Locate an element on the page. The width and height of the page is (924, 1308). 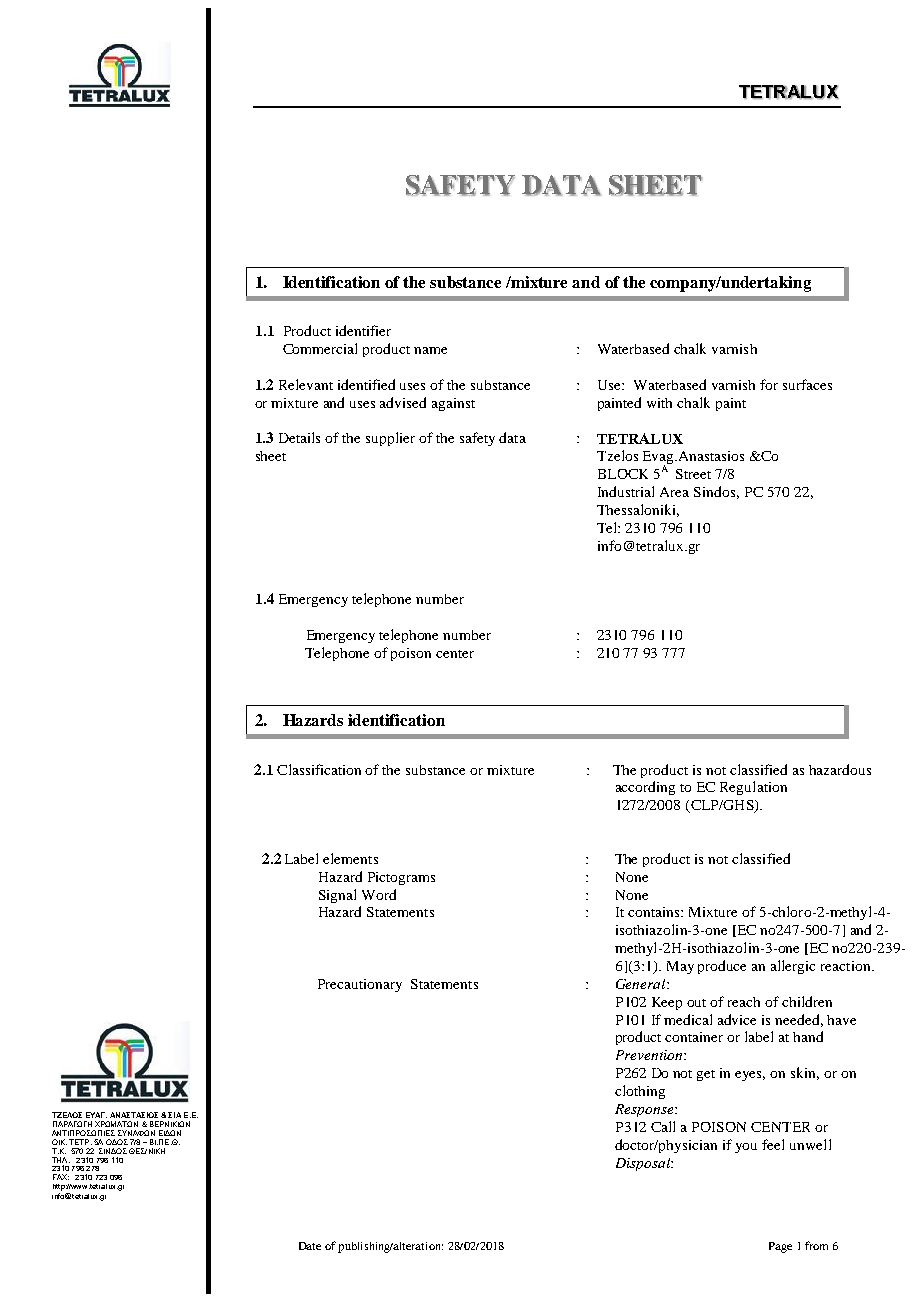
Relevant is located at coordinates (306, 384).
